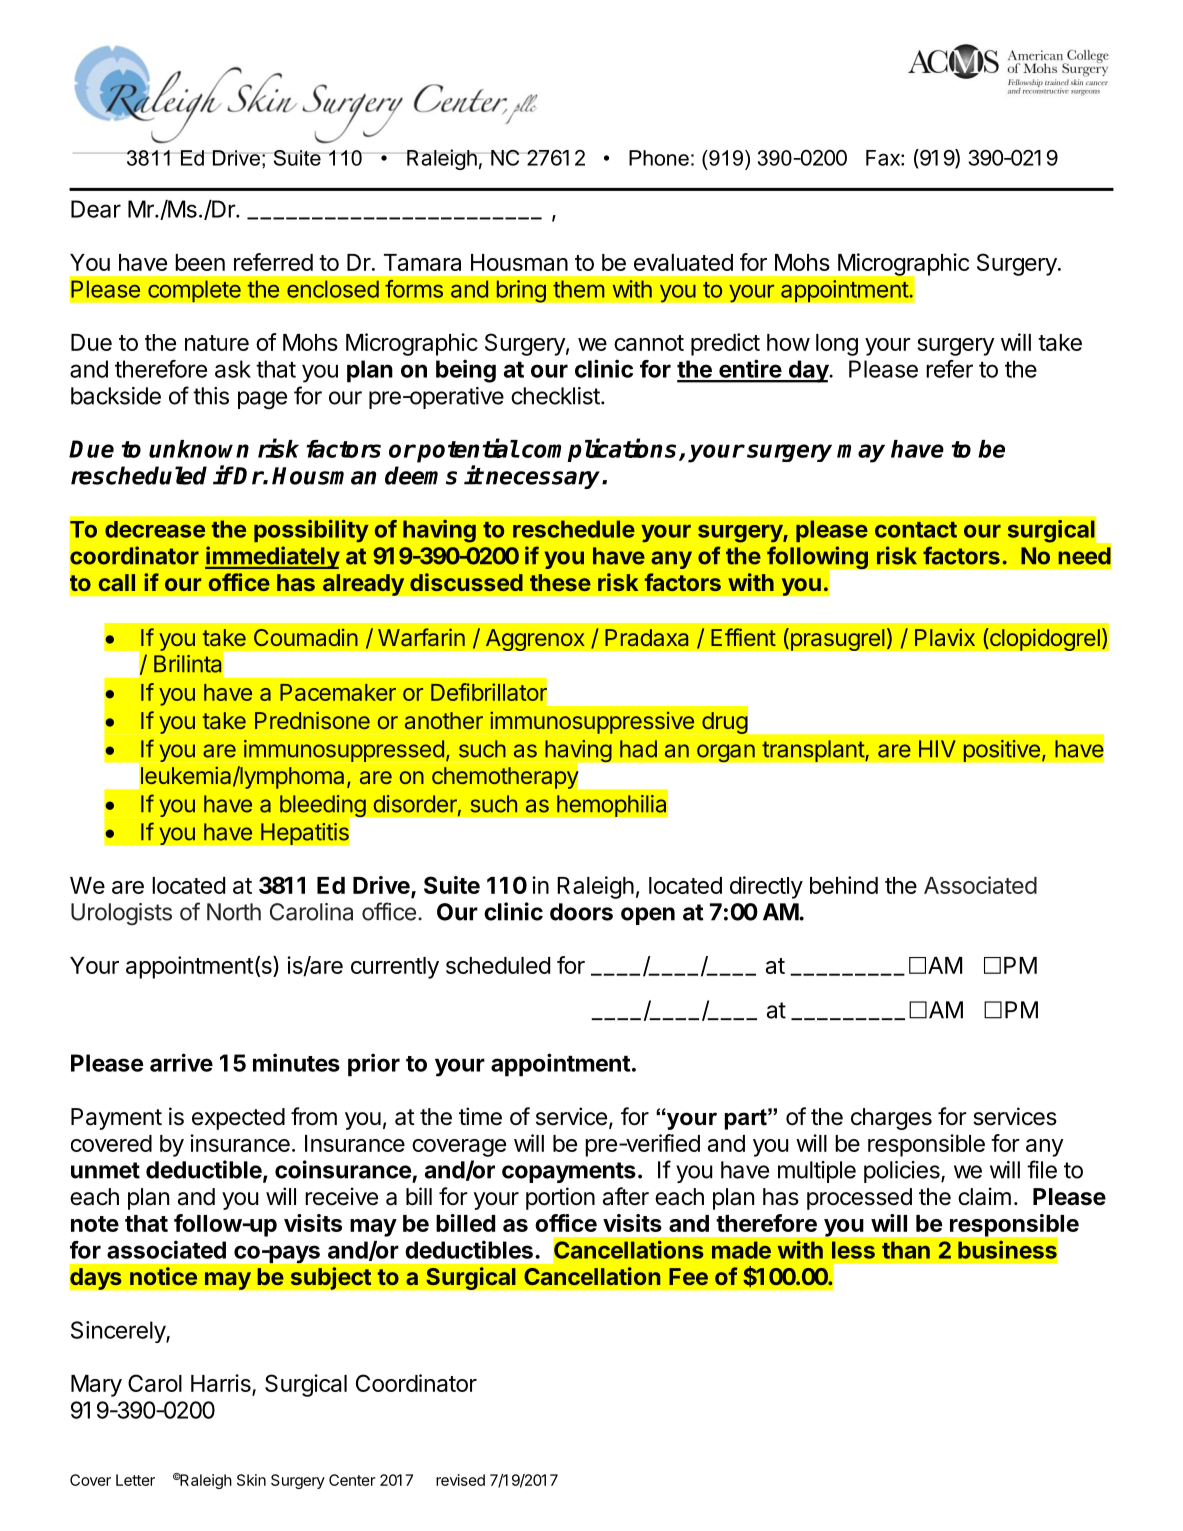 This document has height=1531, width=1183. I want to click on had, so click(638, 749).
